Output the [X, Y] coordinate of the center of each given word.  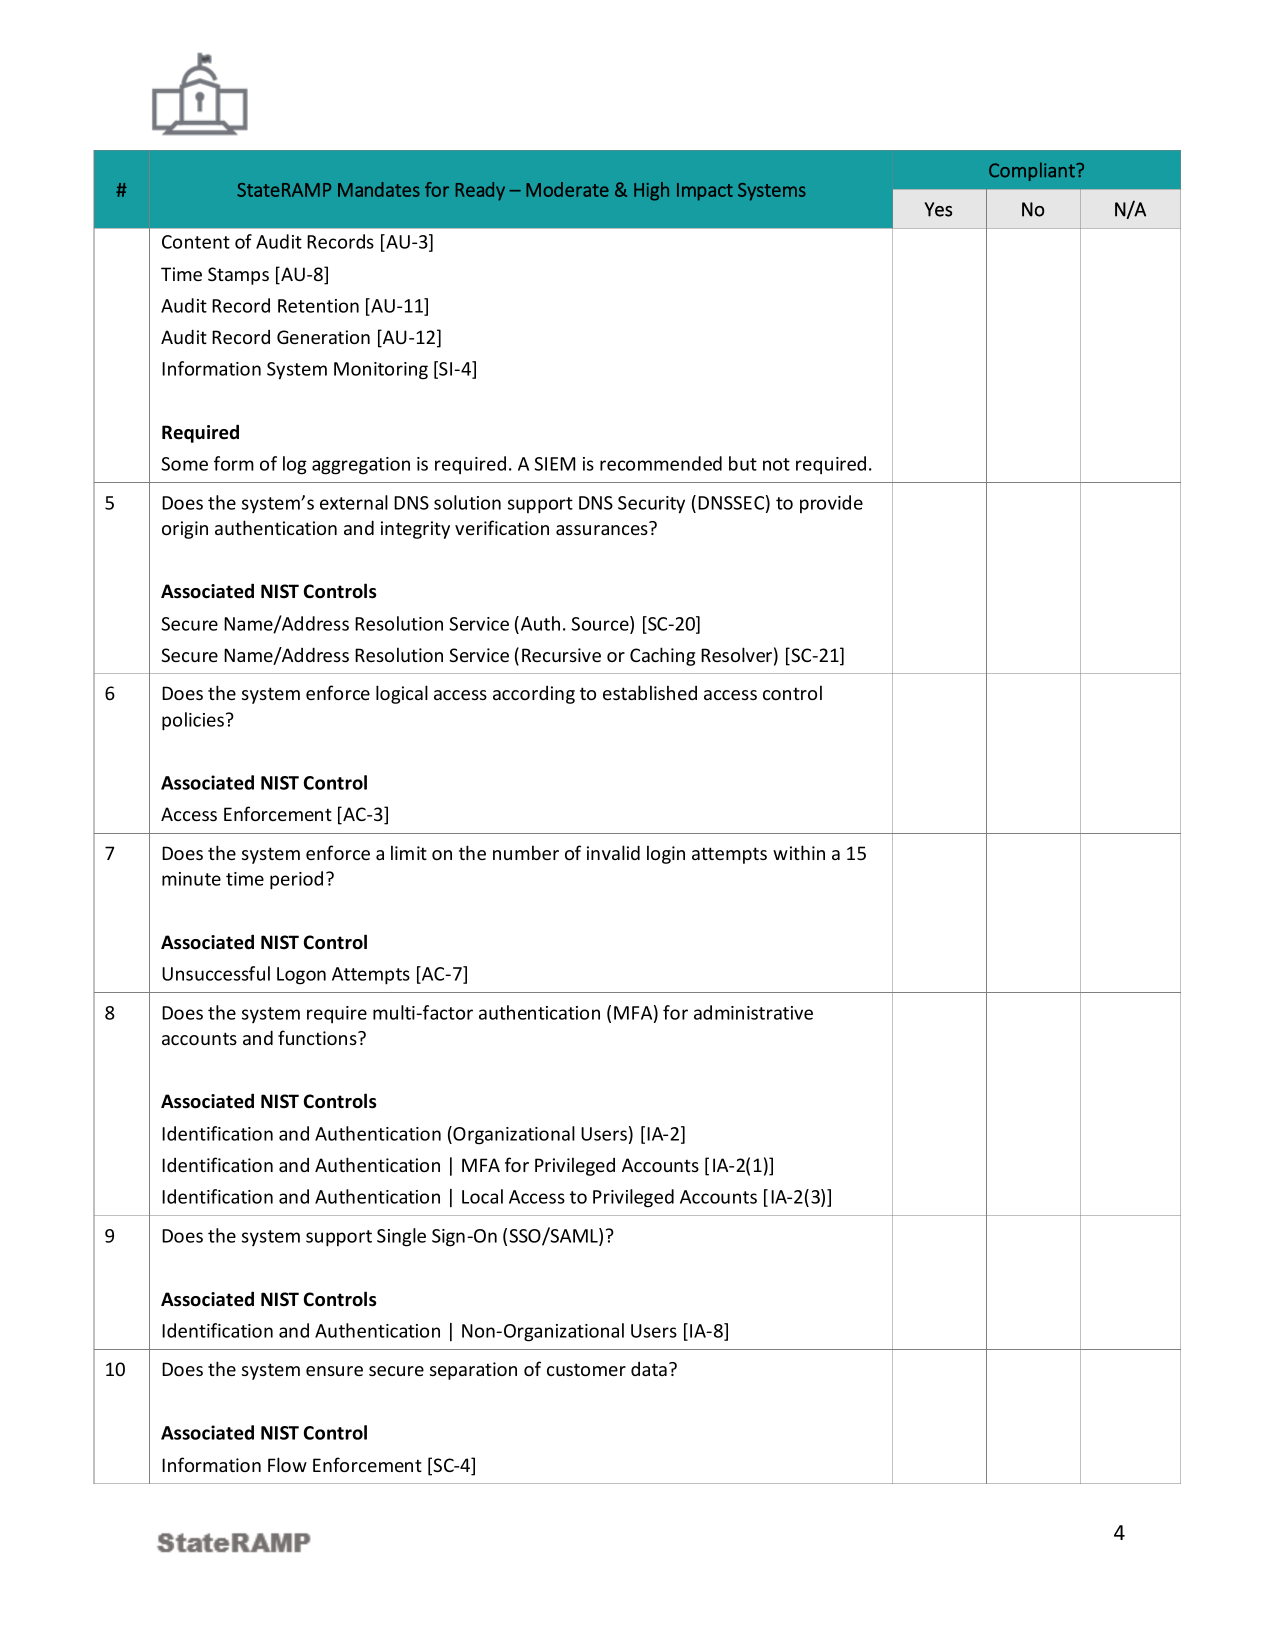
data [649, 1369]
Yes [938, 209]
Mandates [379, 189]
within [799, 852]
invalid [613, 852]
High [651, 191]
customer [586, 1369]
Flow [287, 1464]
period [296, 880]
